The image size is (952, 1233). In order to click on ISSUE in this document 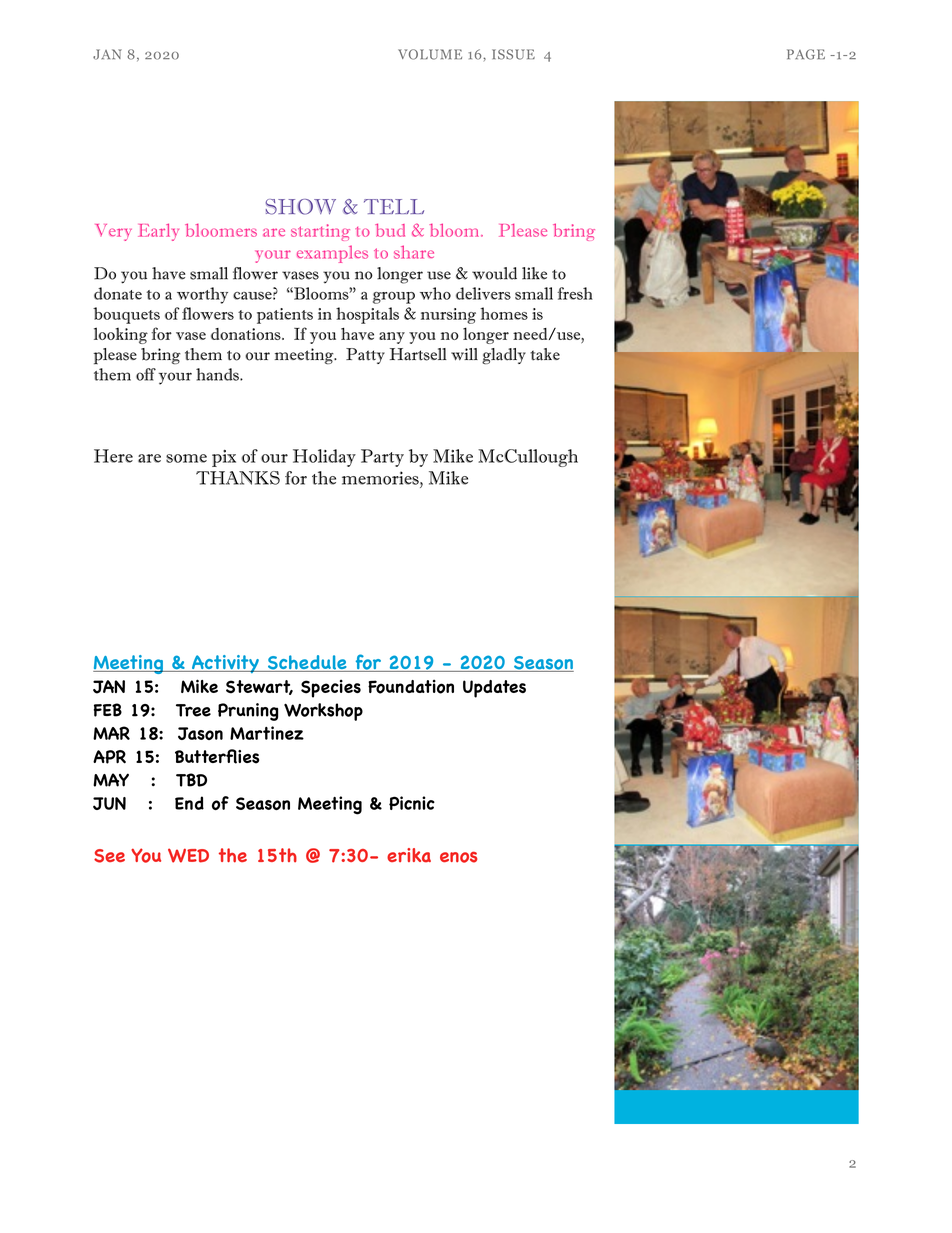, I will do `click(513, 54)`.
